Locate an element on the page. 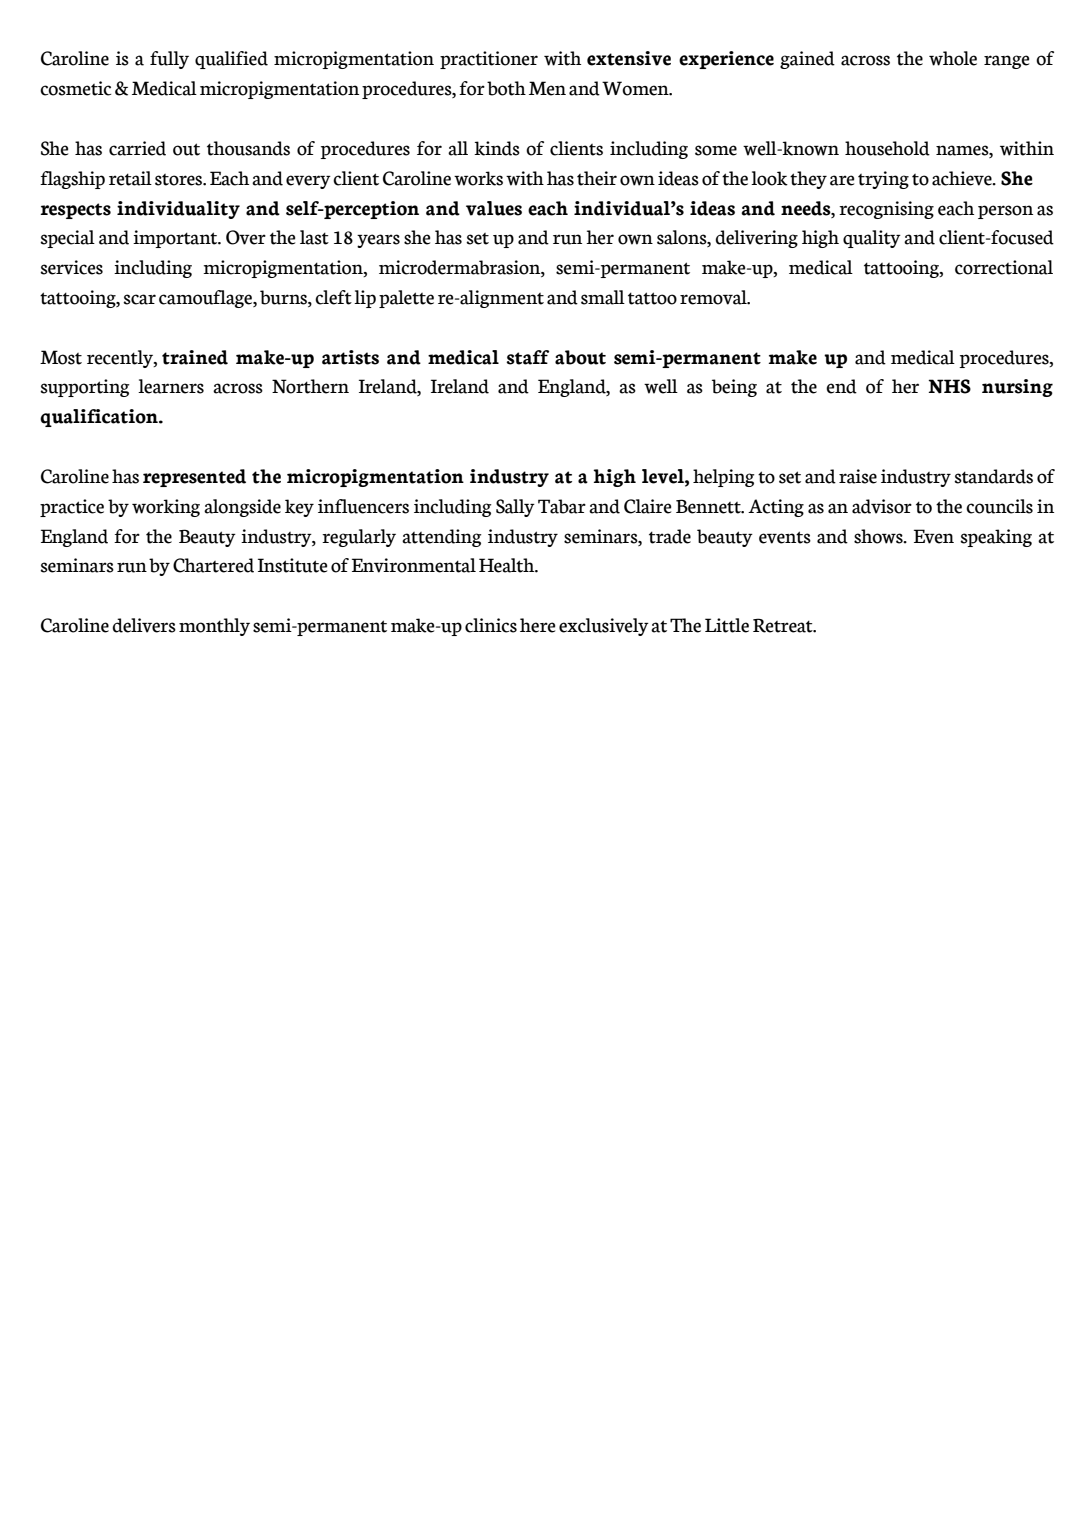 This page has height=1521, width=1076. raise is located at coordinates (858, 476).
